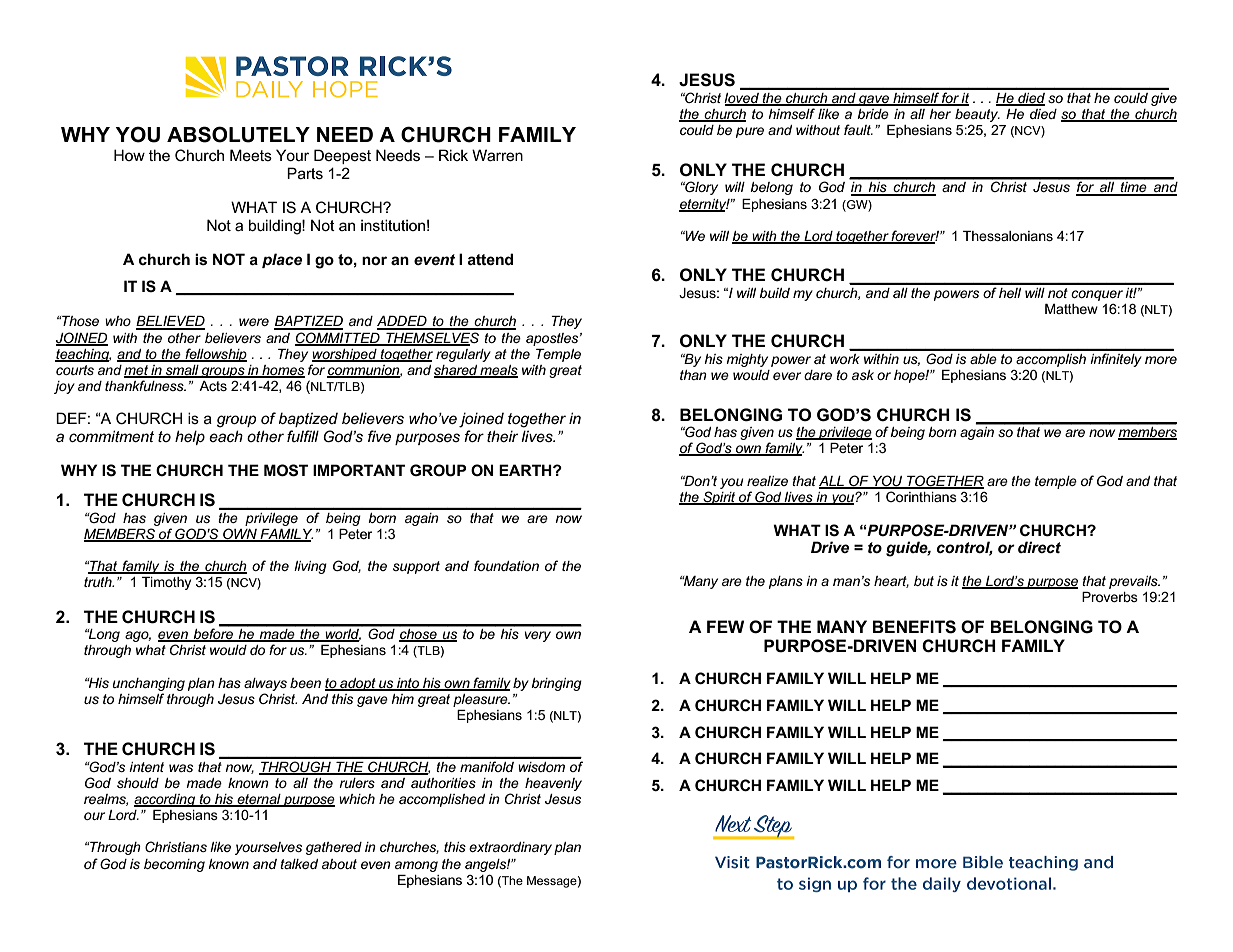  Describe the element at coordinates (719, 498) in the screenshot. I see `Spirit` at that location.
